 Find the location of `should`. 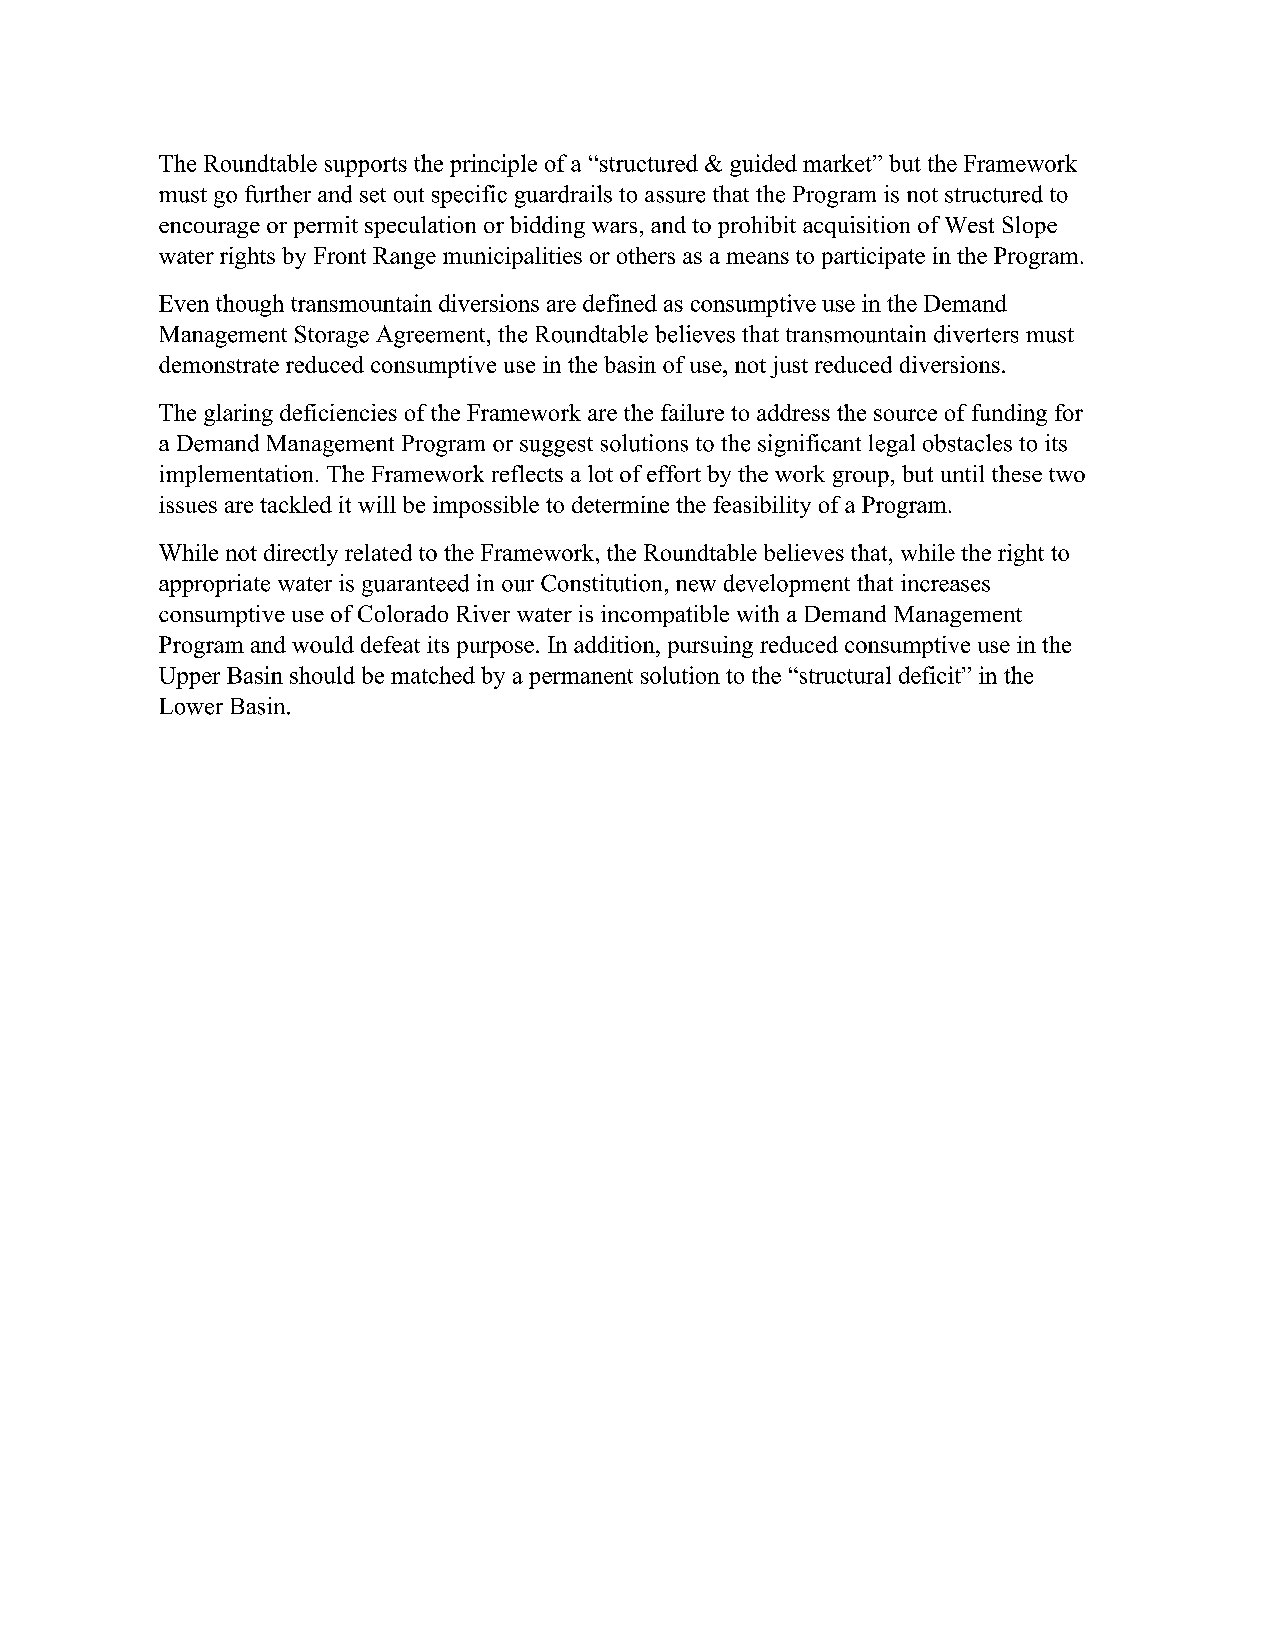

should is located at coordinates (322, 675).
